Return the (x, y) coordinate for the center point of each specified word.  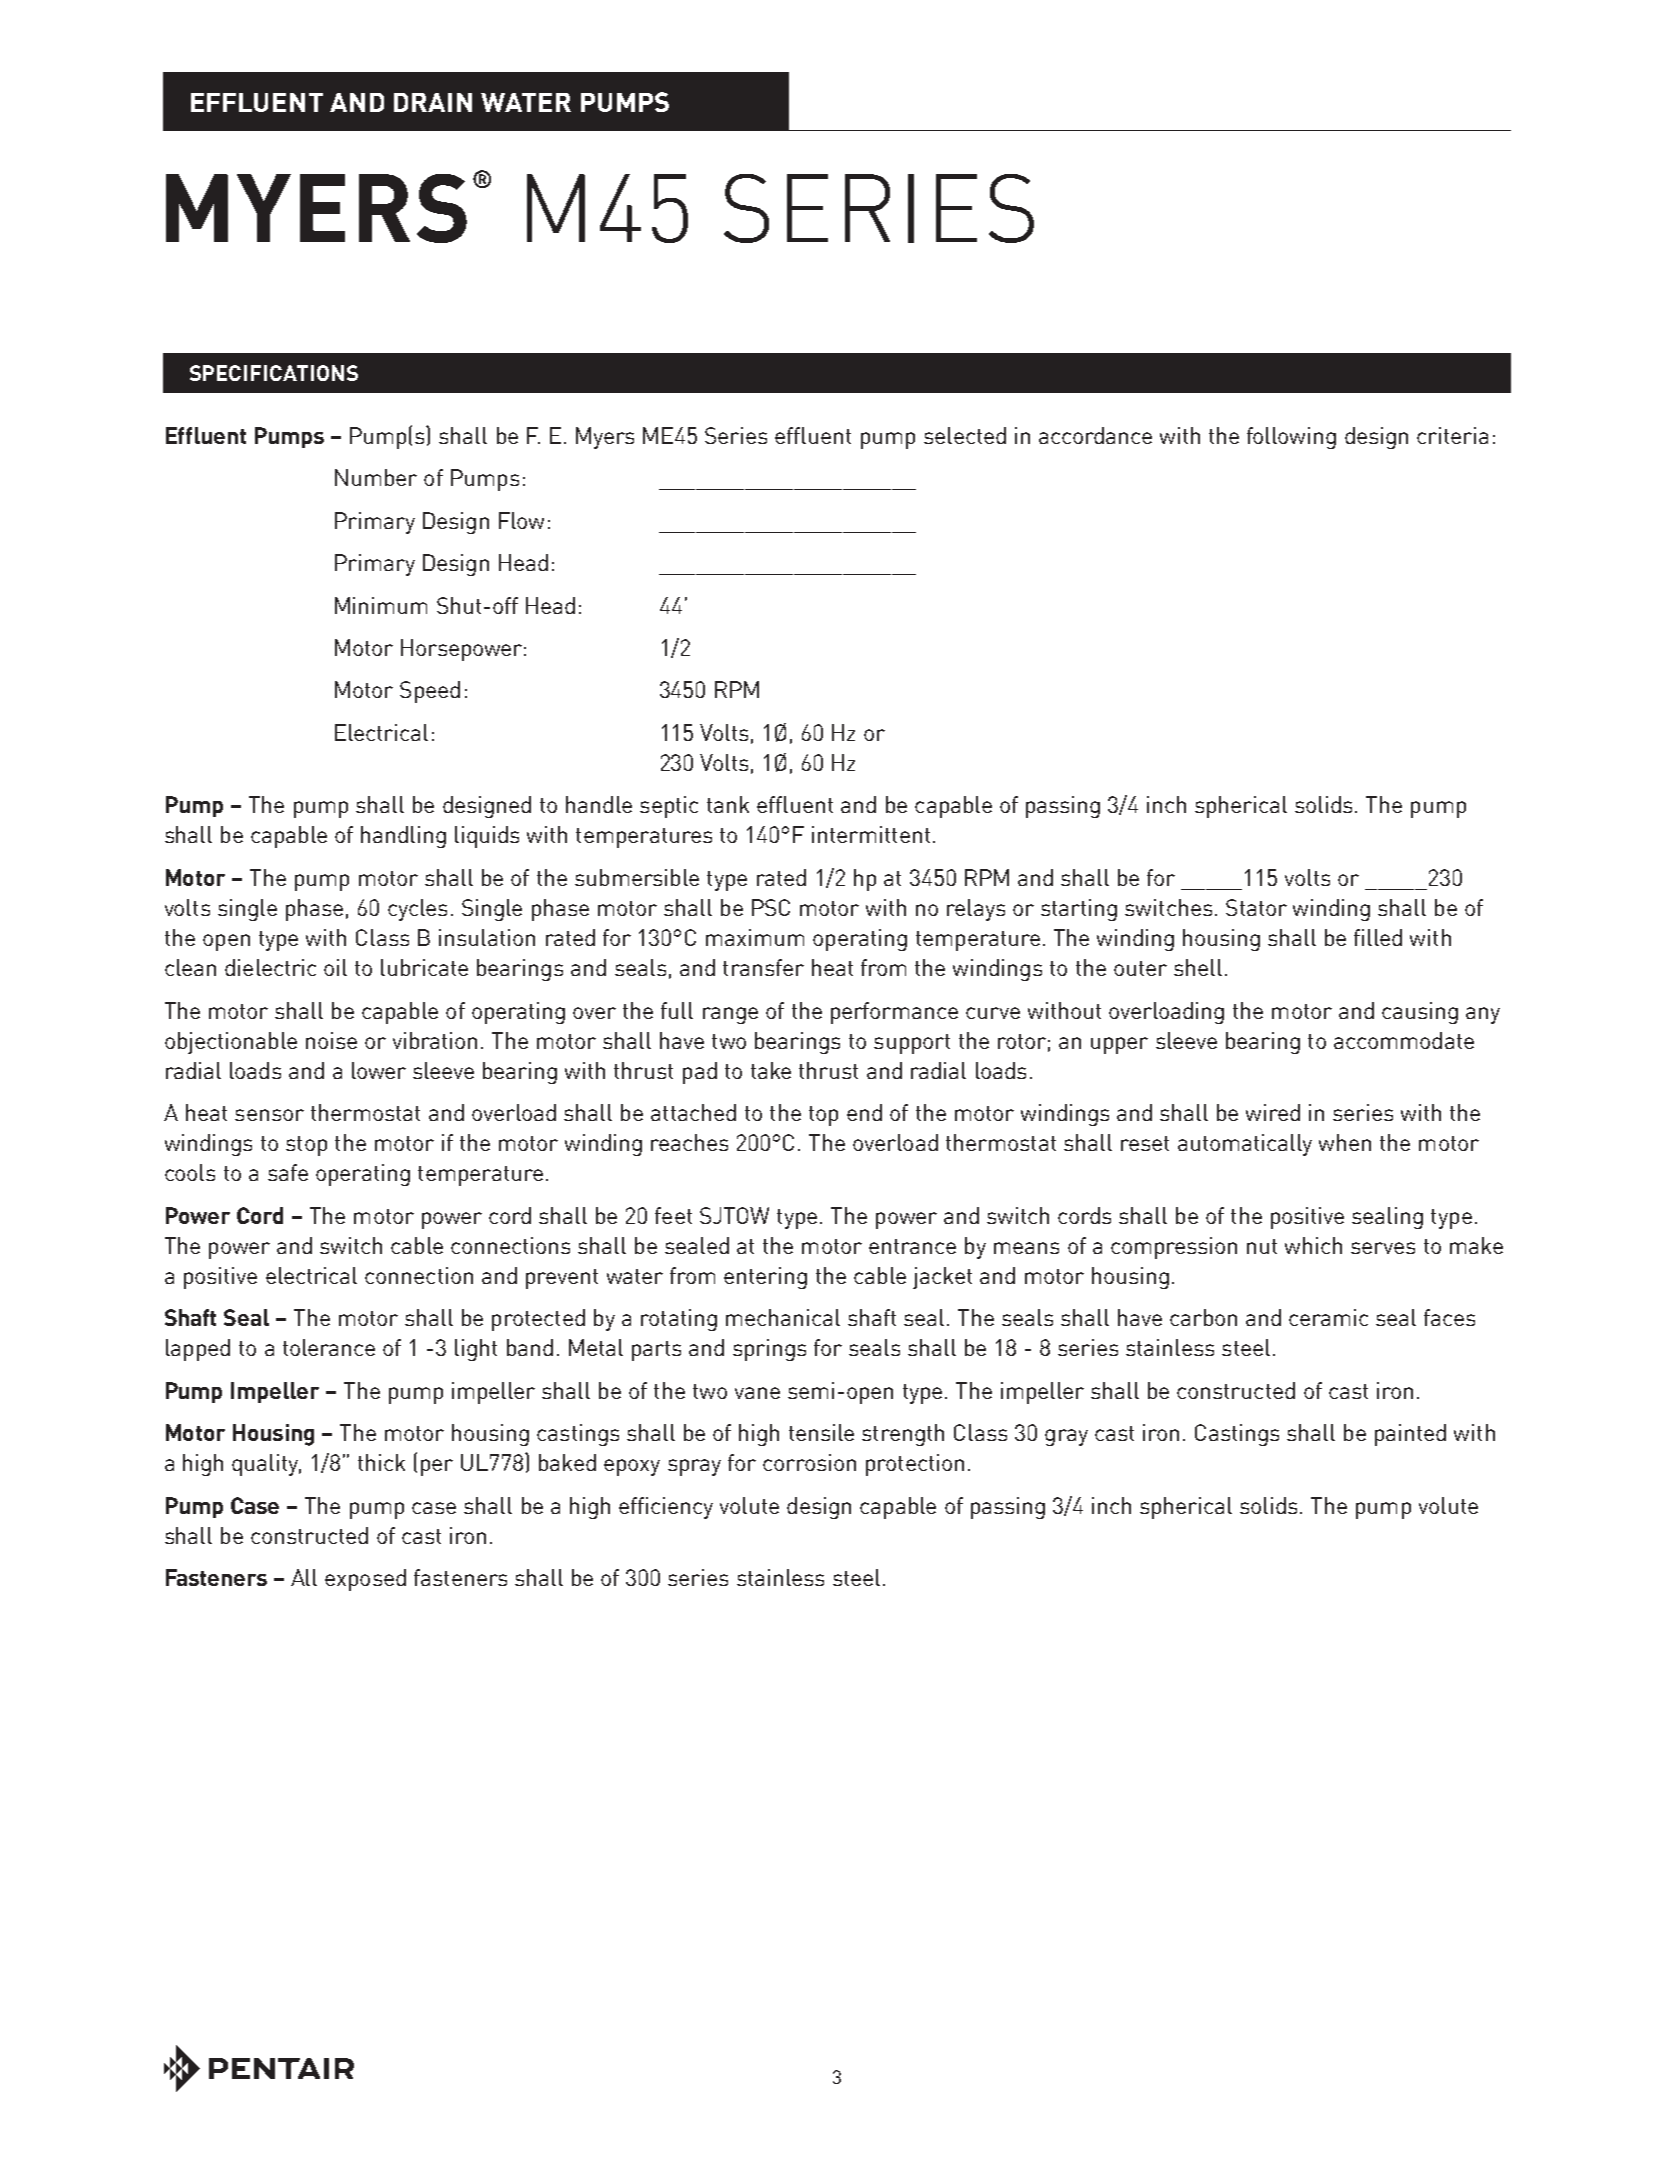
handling (403, 837)
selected (965, 435)
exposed (365, 1580)
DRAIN (433, 102)
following (1291, 438)
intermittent (871, 834)
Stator (1256, 907)
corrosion (809, 1462)
